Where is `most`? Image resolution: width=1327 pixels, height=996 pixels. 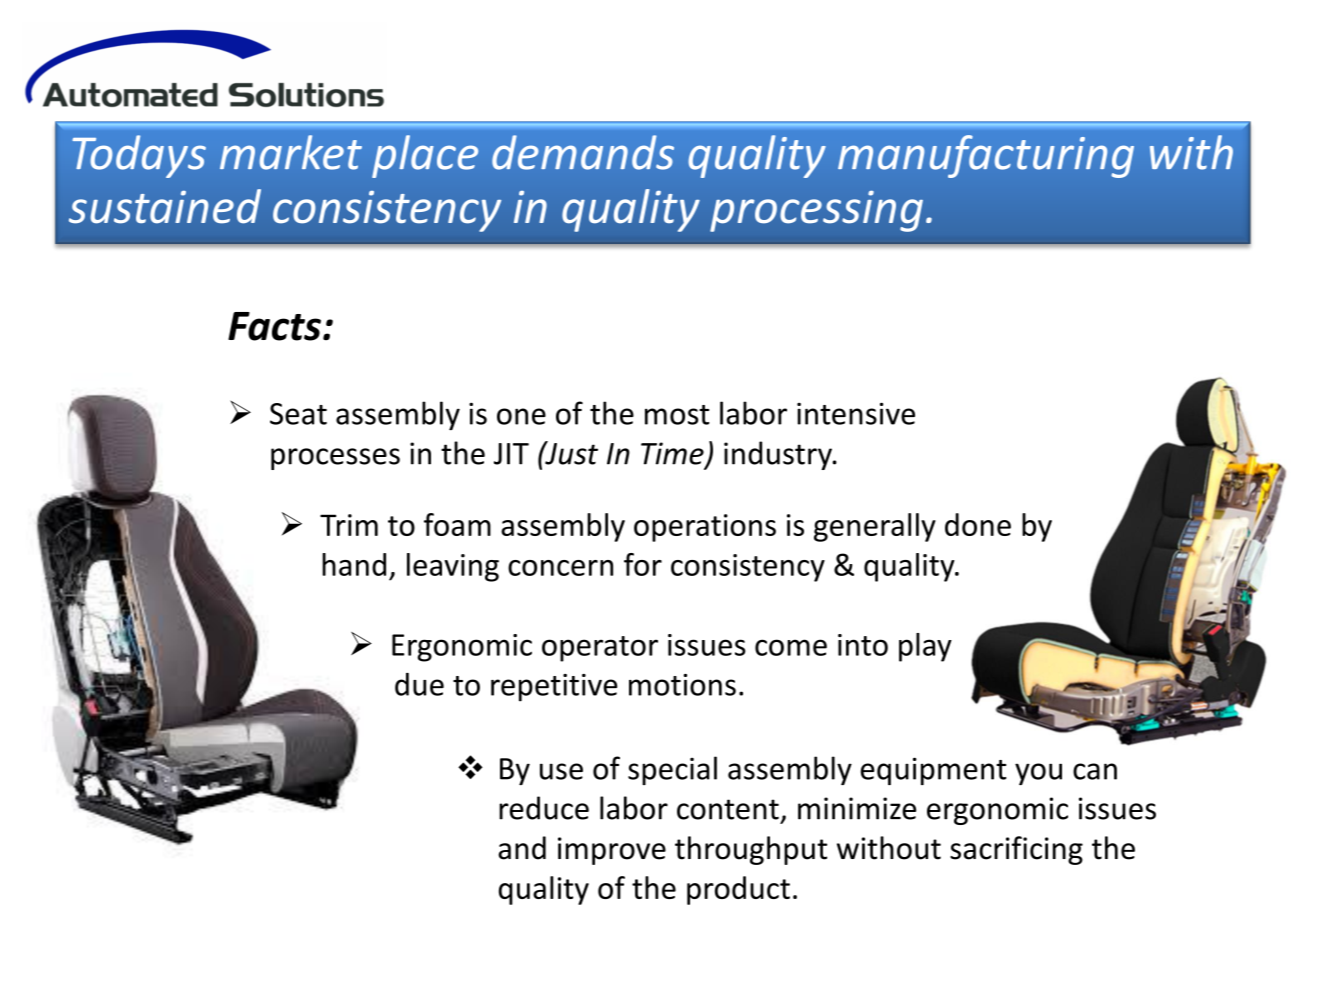
most is located at coordinates (677, 415).
